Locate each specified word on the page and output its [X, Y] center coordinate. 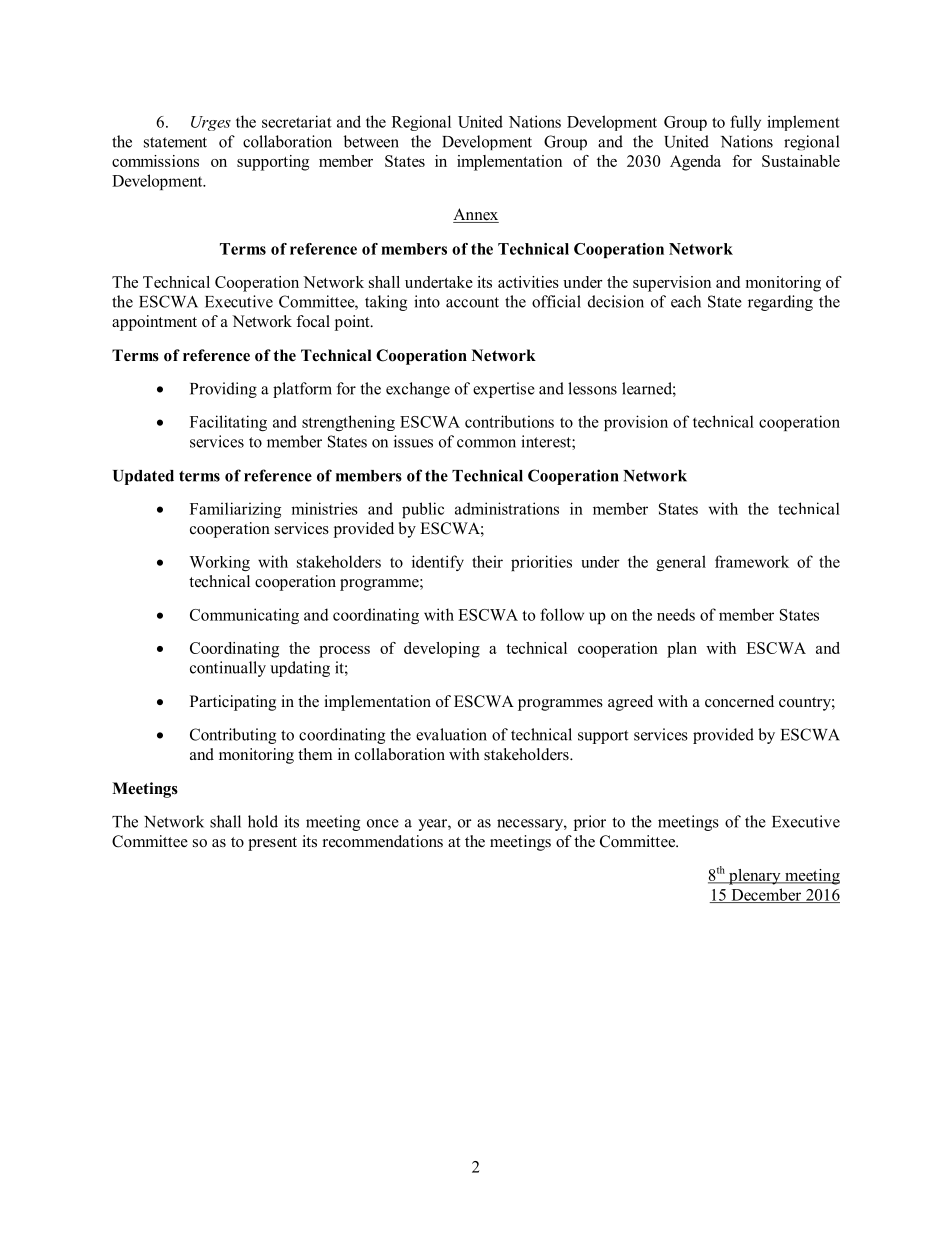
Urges [211, 123]
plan [682, 650]
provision [636, 423]
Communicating [244, 616]
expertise [504, 390]
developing [442, 650]
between [371, 141]
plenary [755, 877]
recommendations [383, 841]
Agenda [695, 163]
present [272, 844]
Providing [223, 390]
